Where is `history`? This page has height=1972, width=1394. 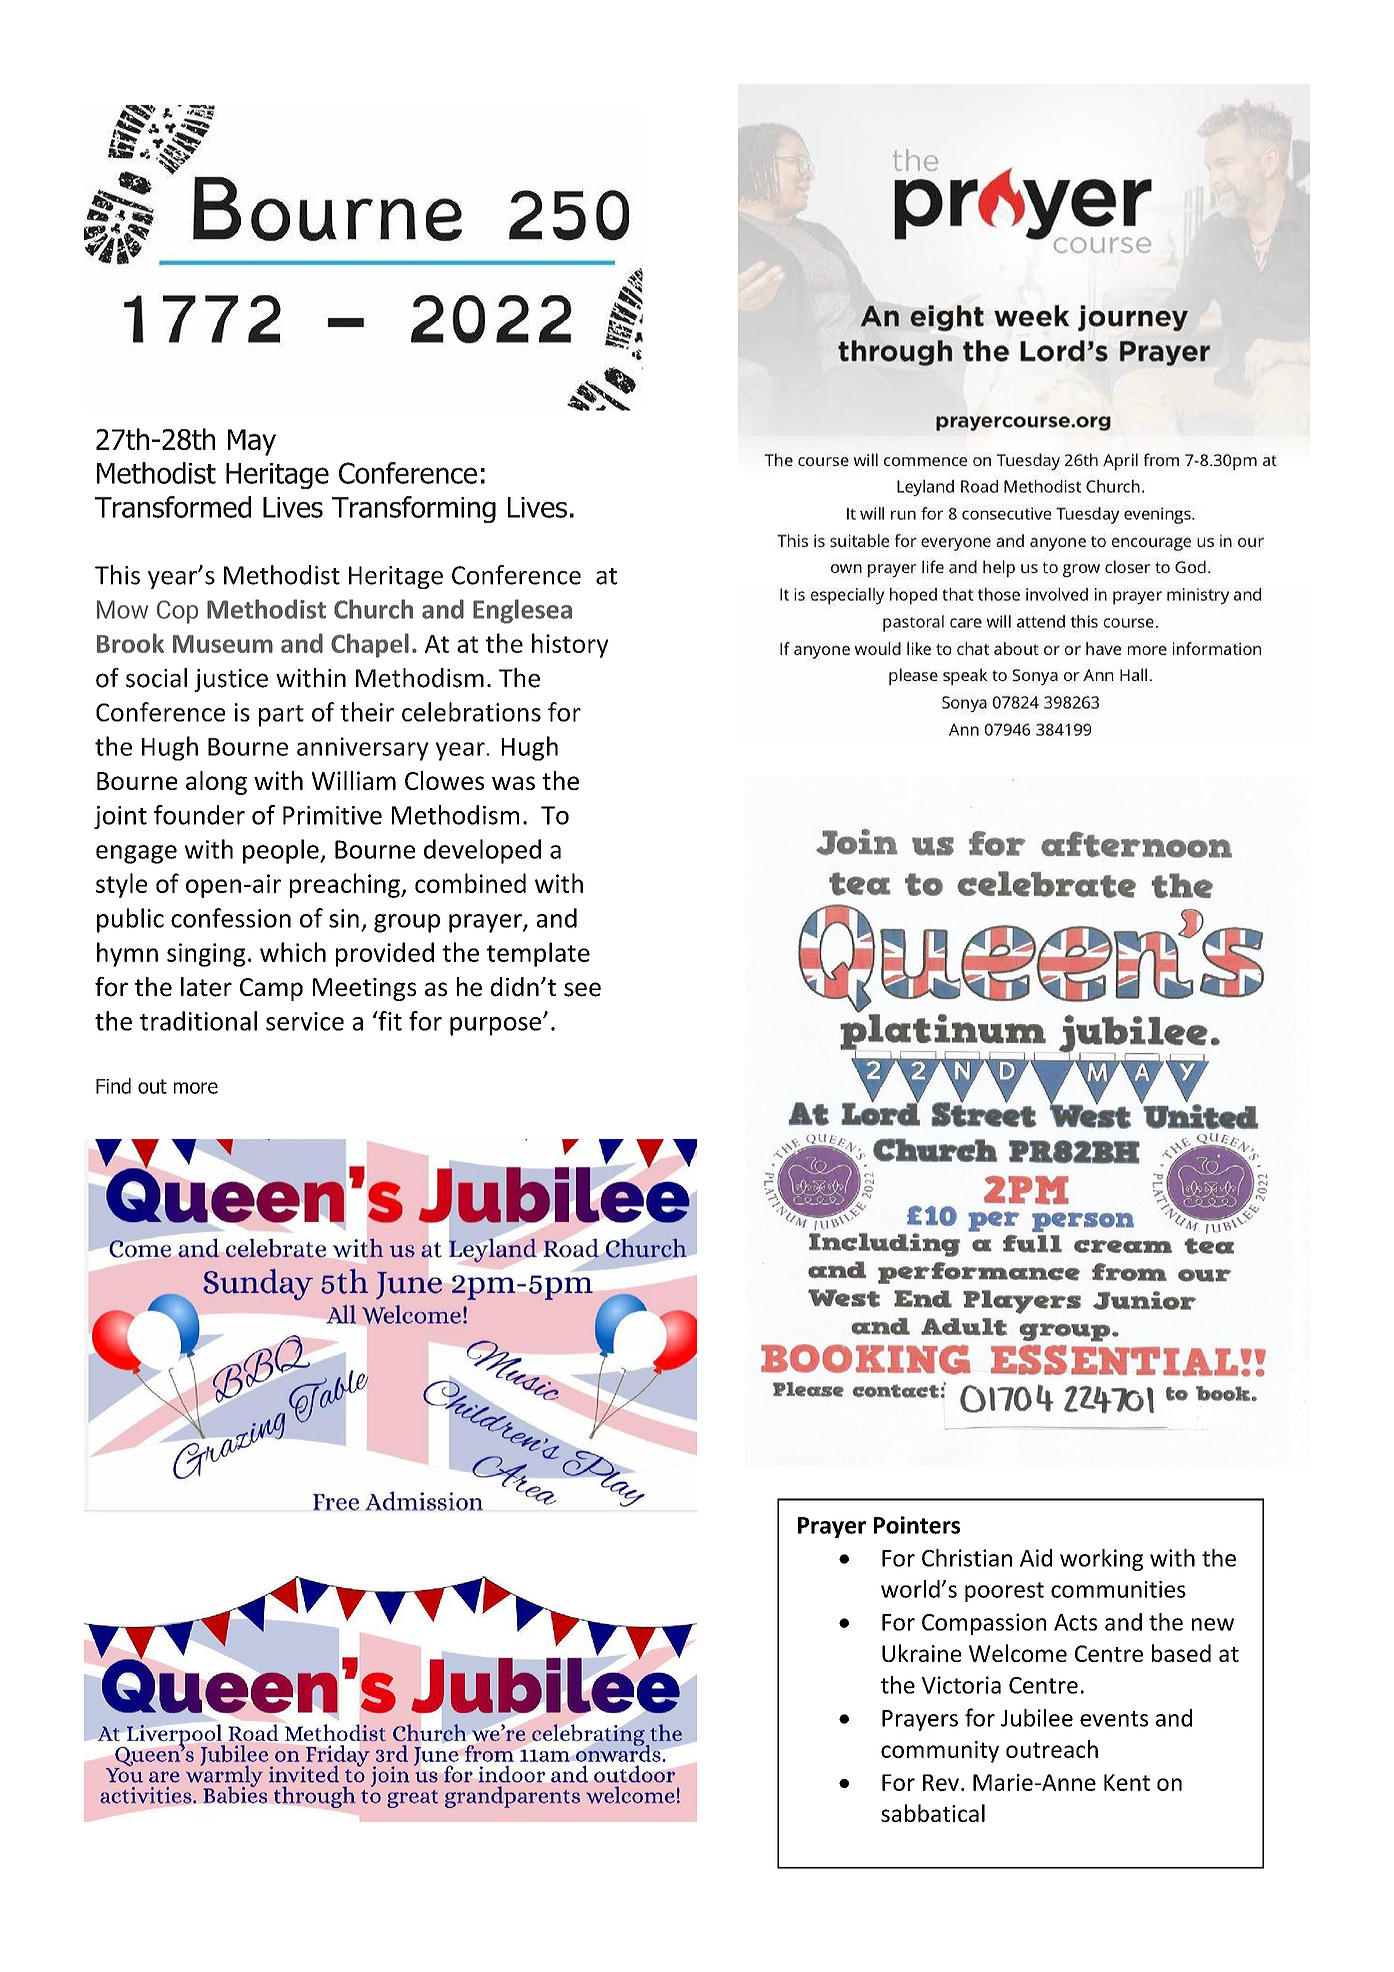
history is located at coordinates (570, 645).
